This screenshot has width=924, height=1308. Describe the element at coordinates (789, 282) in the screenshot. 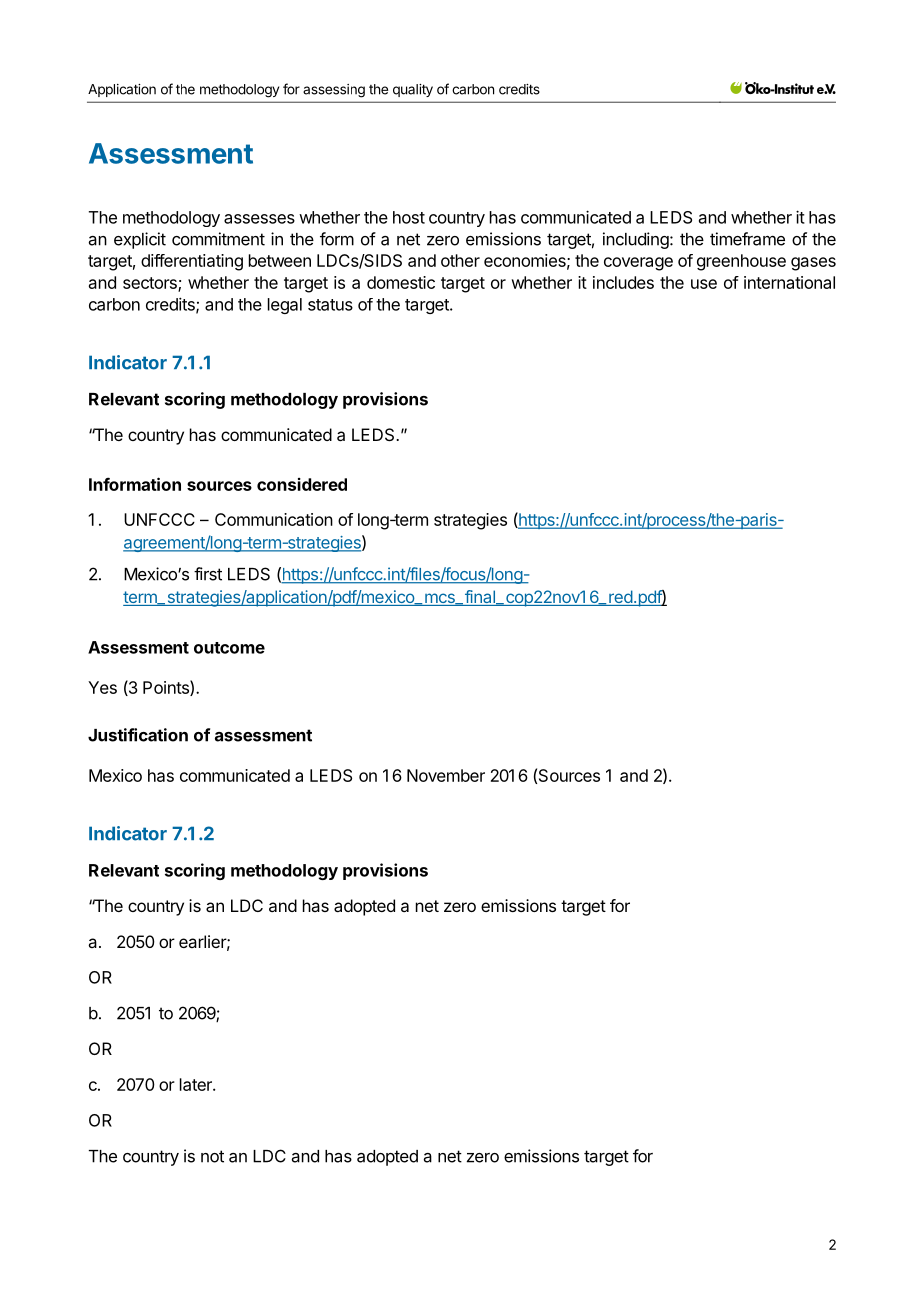

I see `international` at that location.
